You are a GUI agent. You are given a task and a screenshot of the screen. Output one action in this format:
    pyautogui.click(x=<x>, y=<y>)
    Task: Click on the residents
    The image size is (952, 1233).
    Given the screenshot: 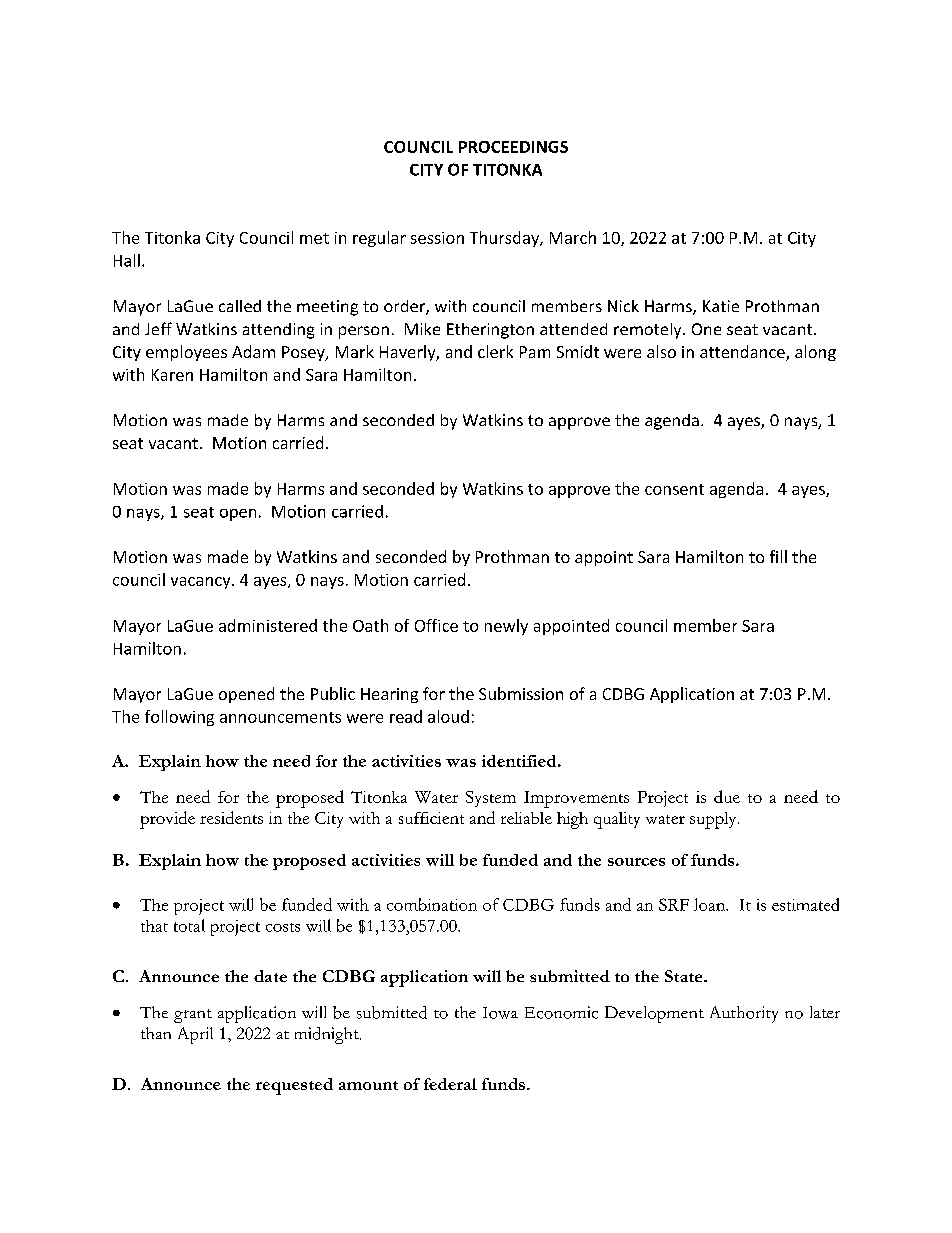 What is the action you would take?
    pyautogui.click(x=231, y=817)
